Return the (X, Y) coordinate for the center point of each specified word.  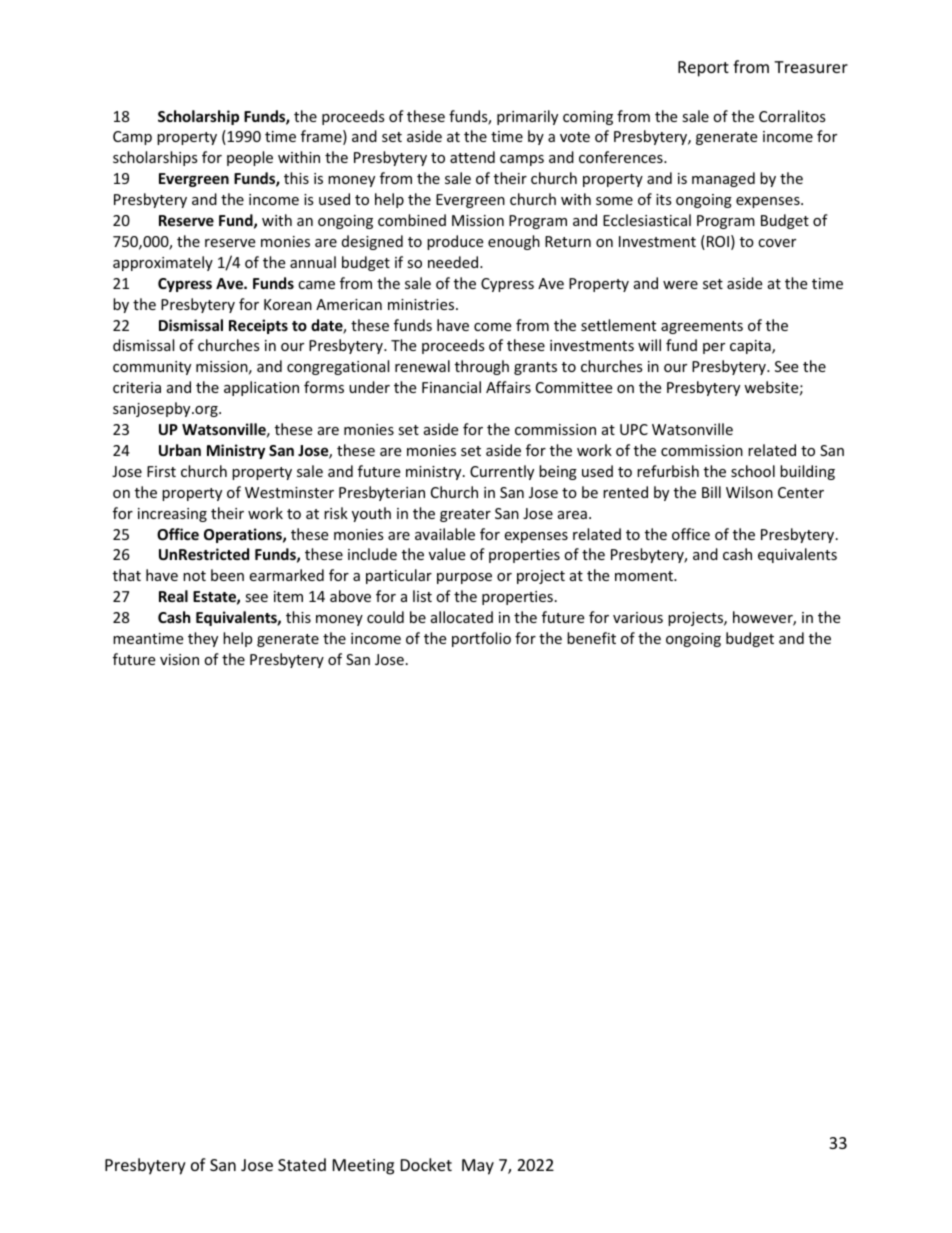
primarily (527, 117)
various (638, 617)
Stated (302, 1164)
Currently (502, 472)
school (753, 471)
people (250, 158)
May (478, 1167)
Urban (180, 450)
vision (179, 659)
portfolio (481, 639)
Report (703, 69)
